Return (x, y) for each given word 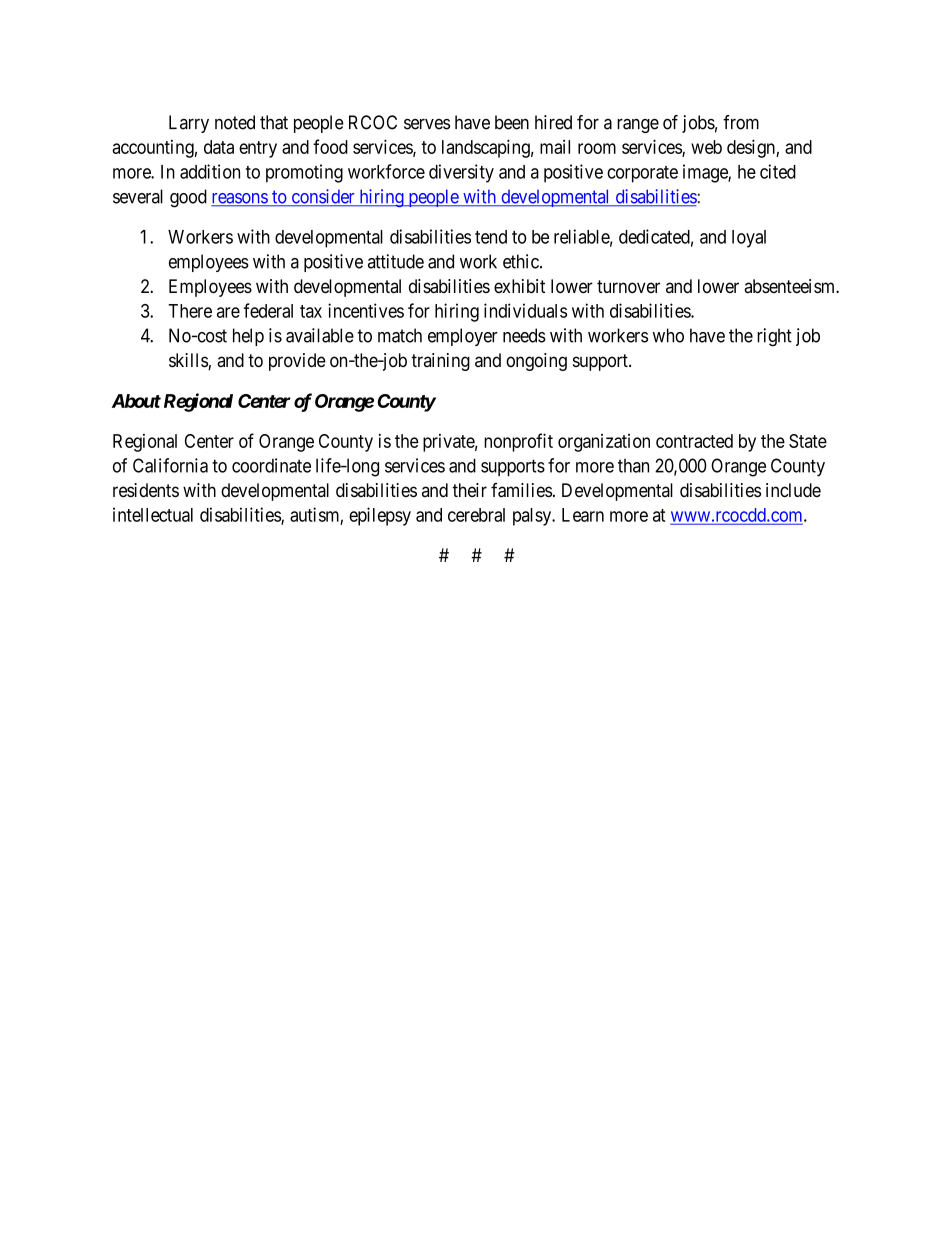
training (440, 362)
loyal (749, 239)
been (512, 122)
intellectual (153, 514)
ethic (522, 261)
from (741, 122)
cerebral (476, 515)
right (774, 337)
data (219, 147)
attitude (396, 261)
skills (189, 361)
